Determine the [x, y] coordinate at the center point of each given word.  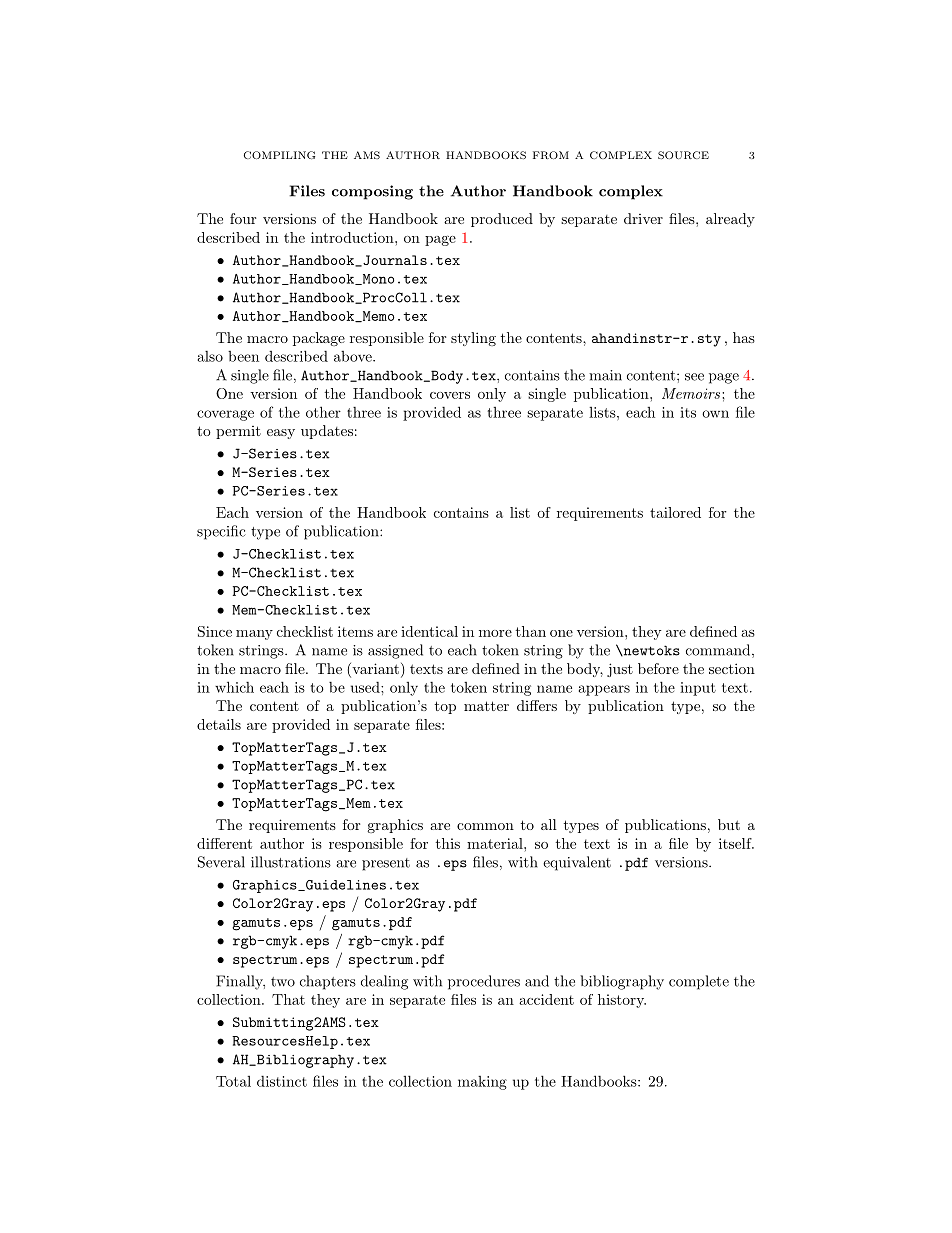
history [622, 1001]
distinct [282, 1081]
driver [643, 218]
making [482, 1083]
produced [502, 220]
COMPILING [279, 155]
